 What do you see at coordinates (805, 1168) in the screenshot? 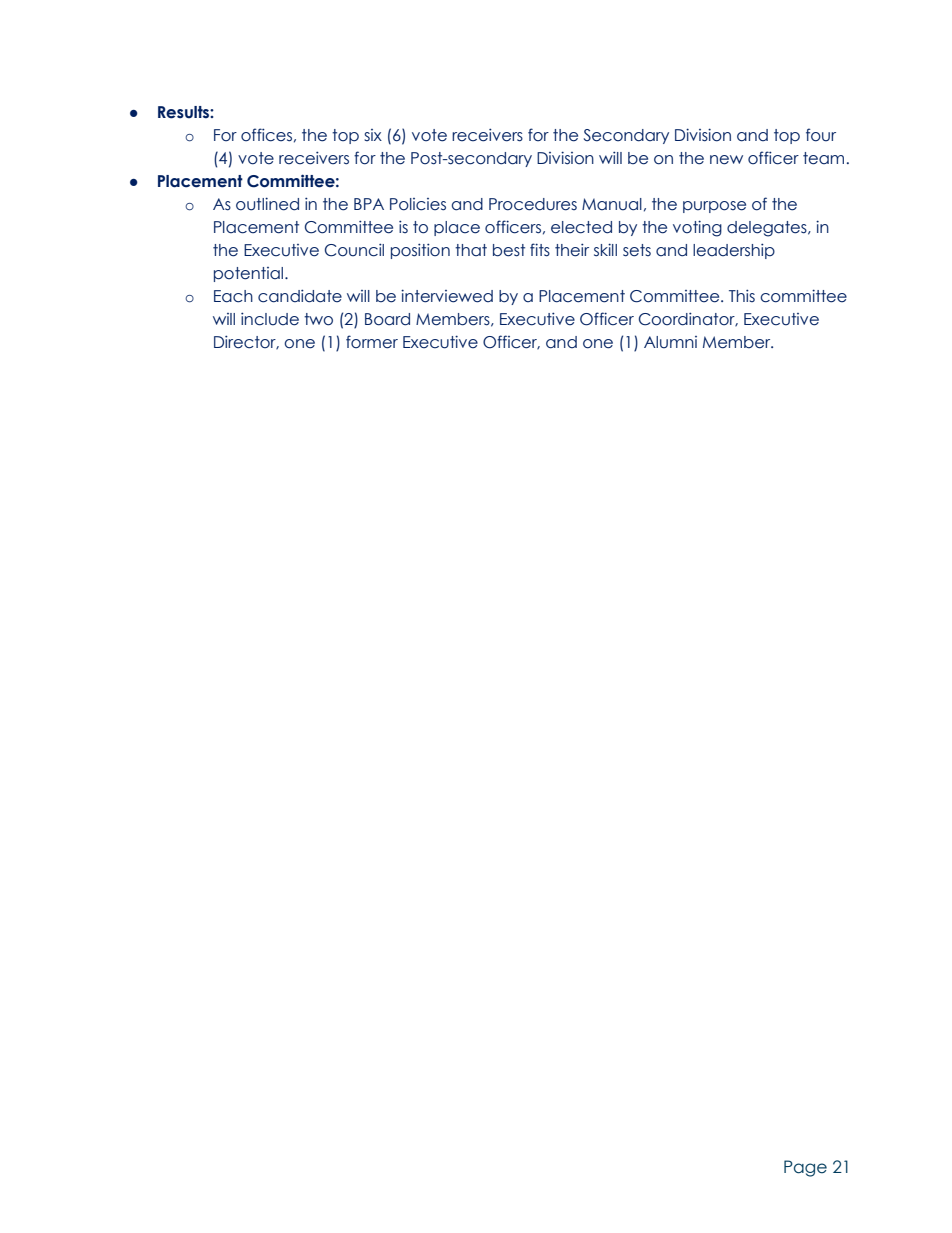
I see `Page` at bounding box center [805, 1168].
